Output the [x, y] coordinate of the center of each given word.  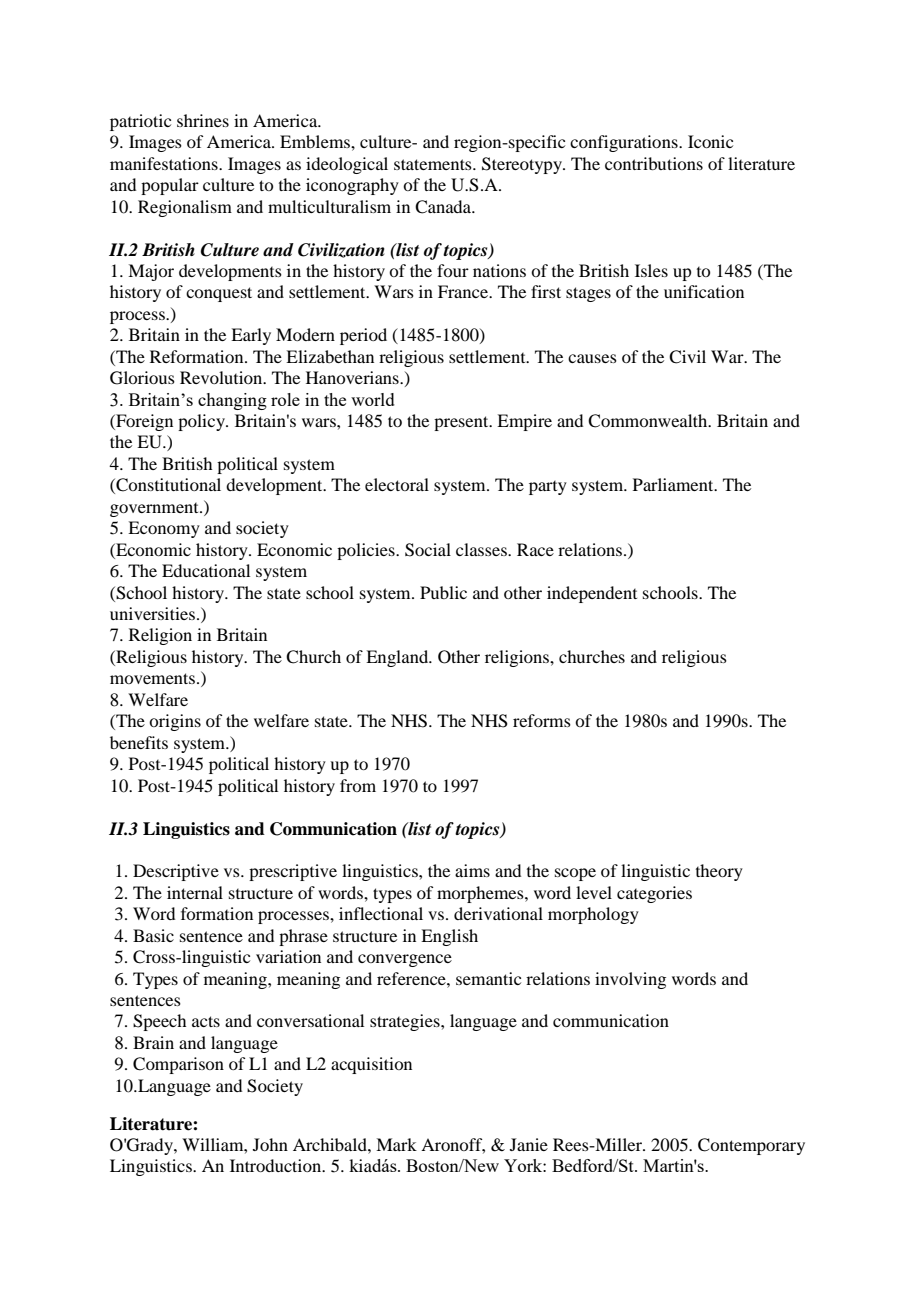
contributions [654, 163]
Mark [396, 1144]
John [270, 1144]
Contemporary [751, 1146]
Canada [444, 207]
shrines [203, 120]
